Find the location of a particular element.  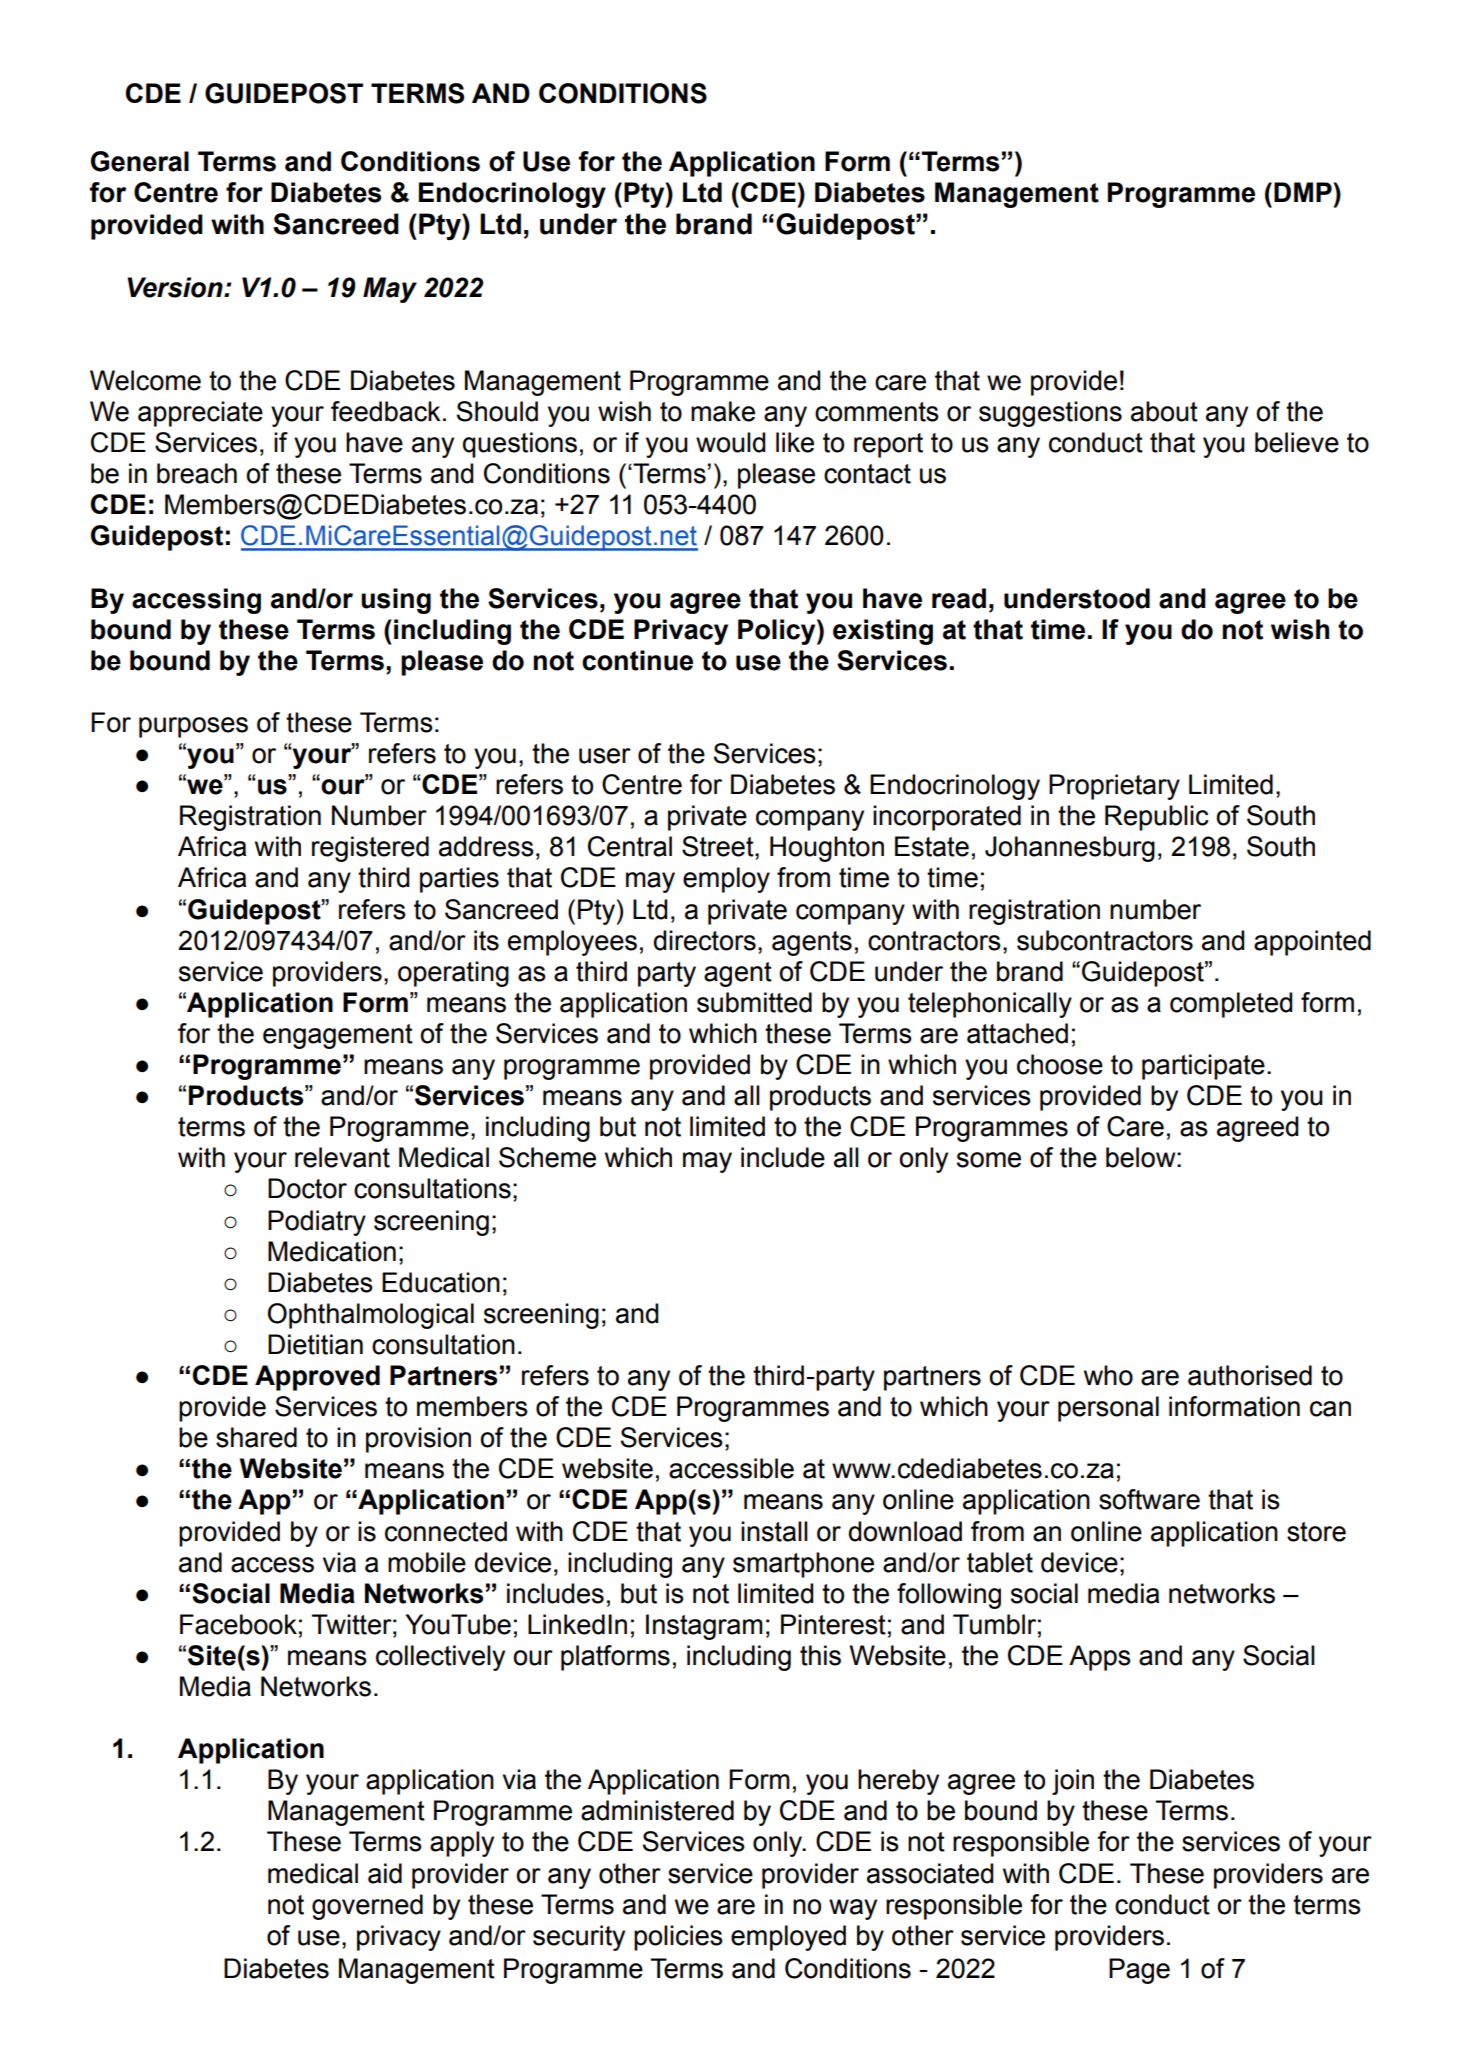

make is located at coordinates (723, 411).
